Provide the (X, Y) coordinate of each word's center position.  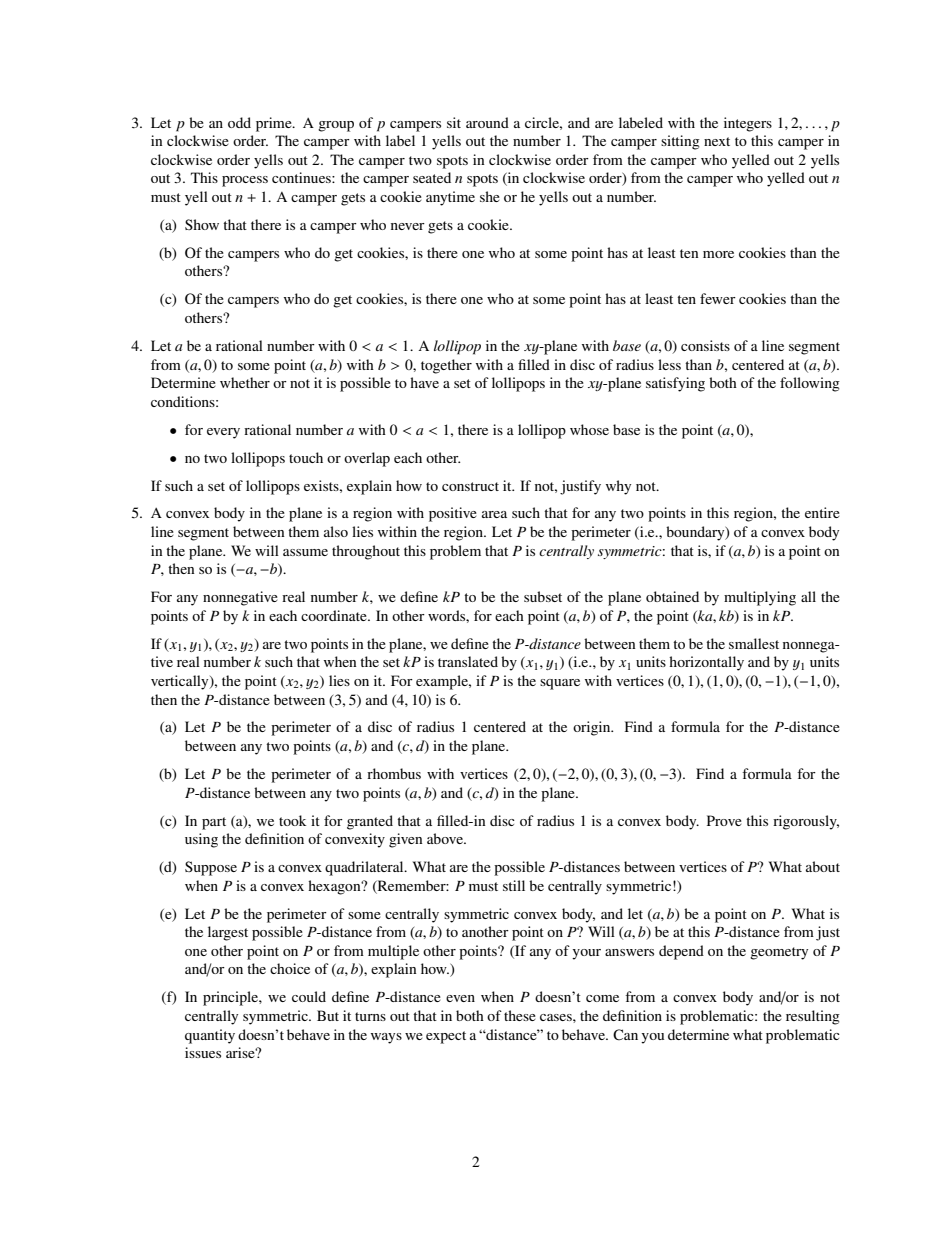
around (487, 122)
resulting (813, 1017)
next (717, 141)
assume (305, 552)
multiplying (760, 598)
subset (543, 596)
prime (275, 124)
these (520, 1015)
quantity (210, 1036)
